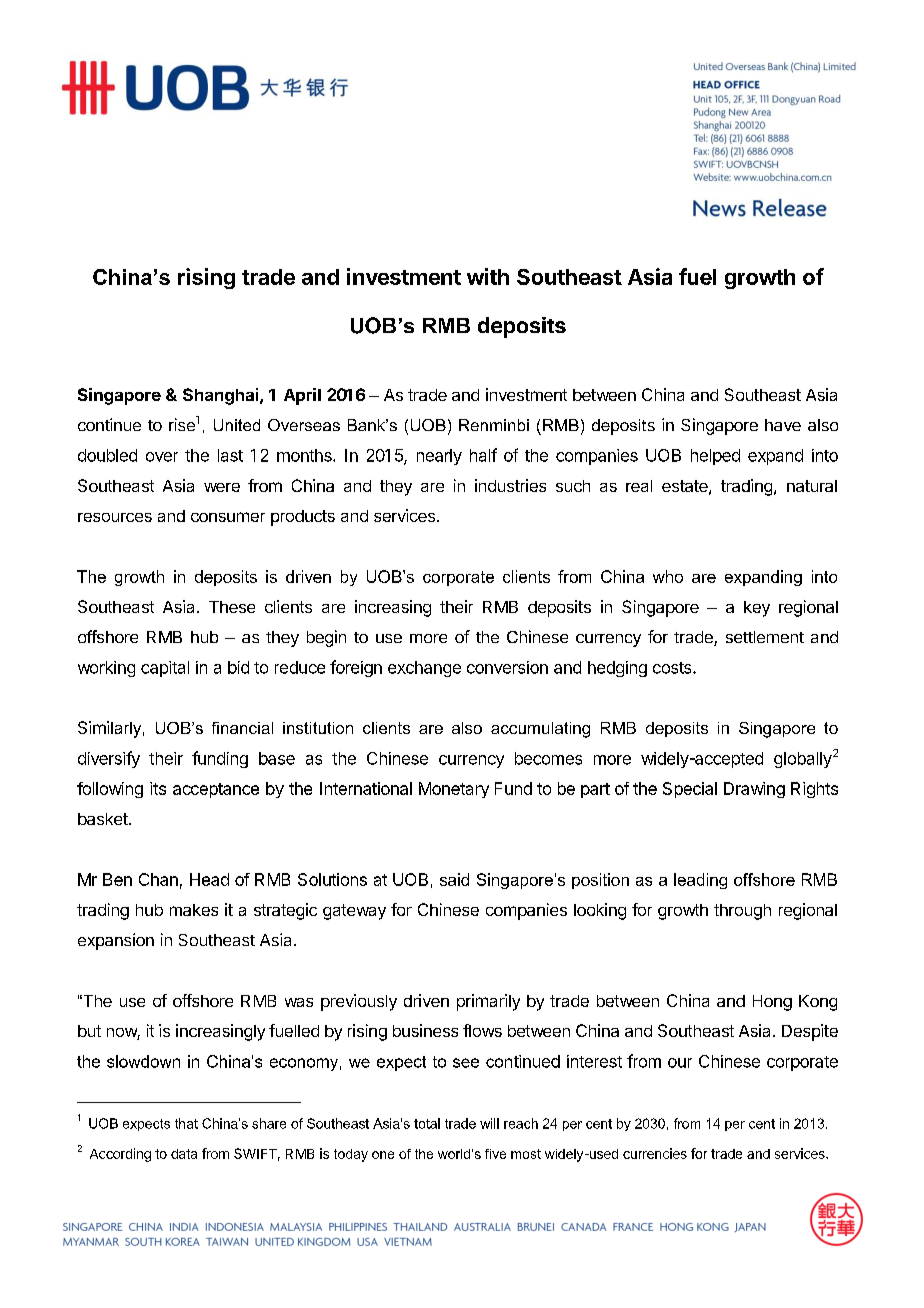 The image size is (924, 1308). What do you see at coordinates (783, 425) in the document?
I see `have` at bounding box center [783, 425].
